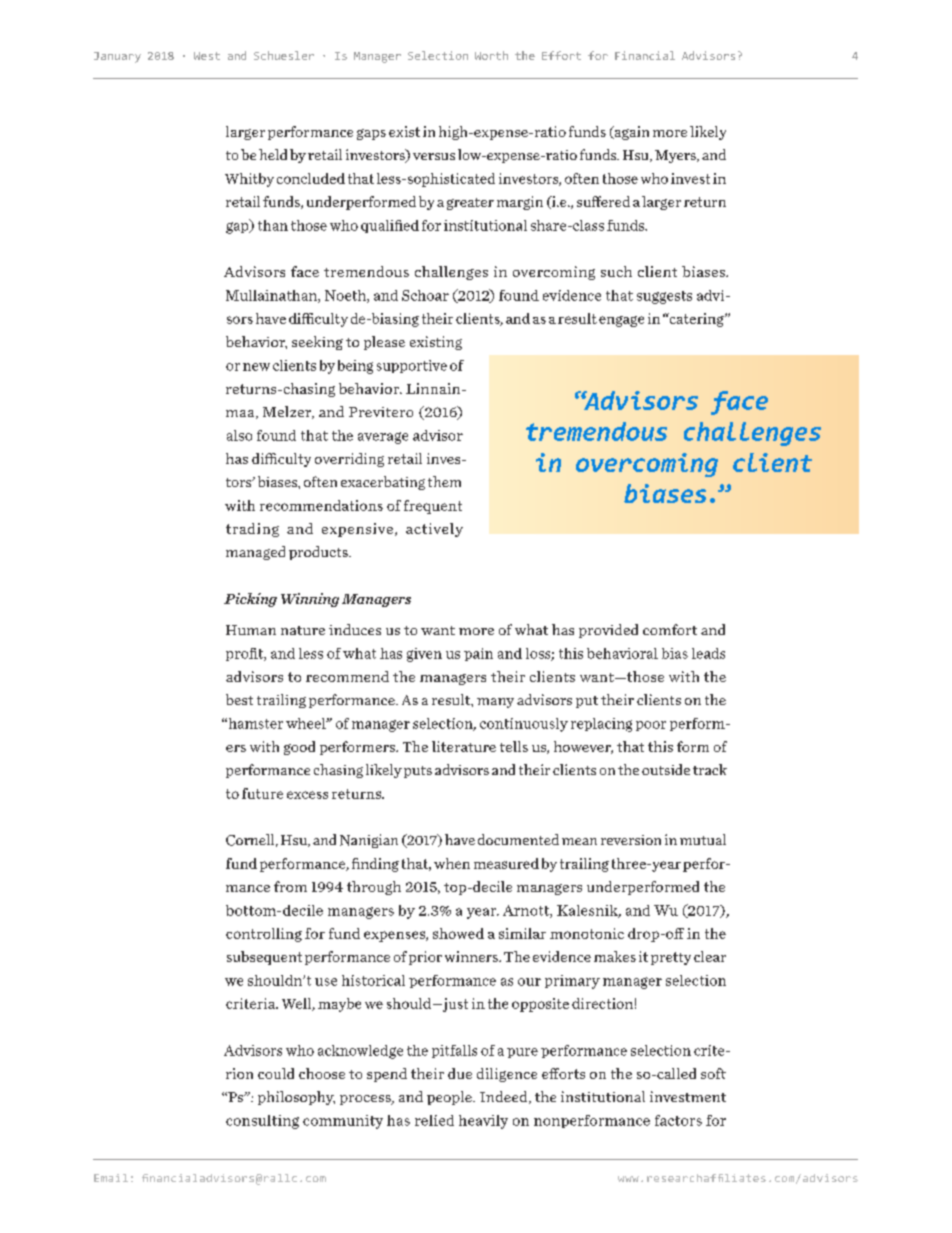  I want to click on new, so click(256, 367).
